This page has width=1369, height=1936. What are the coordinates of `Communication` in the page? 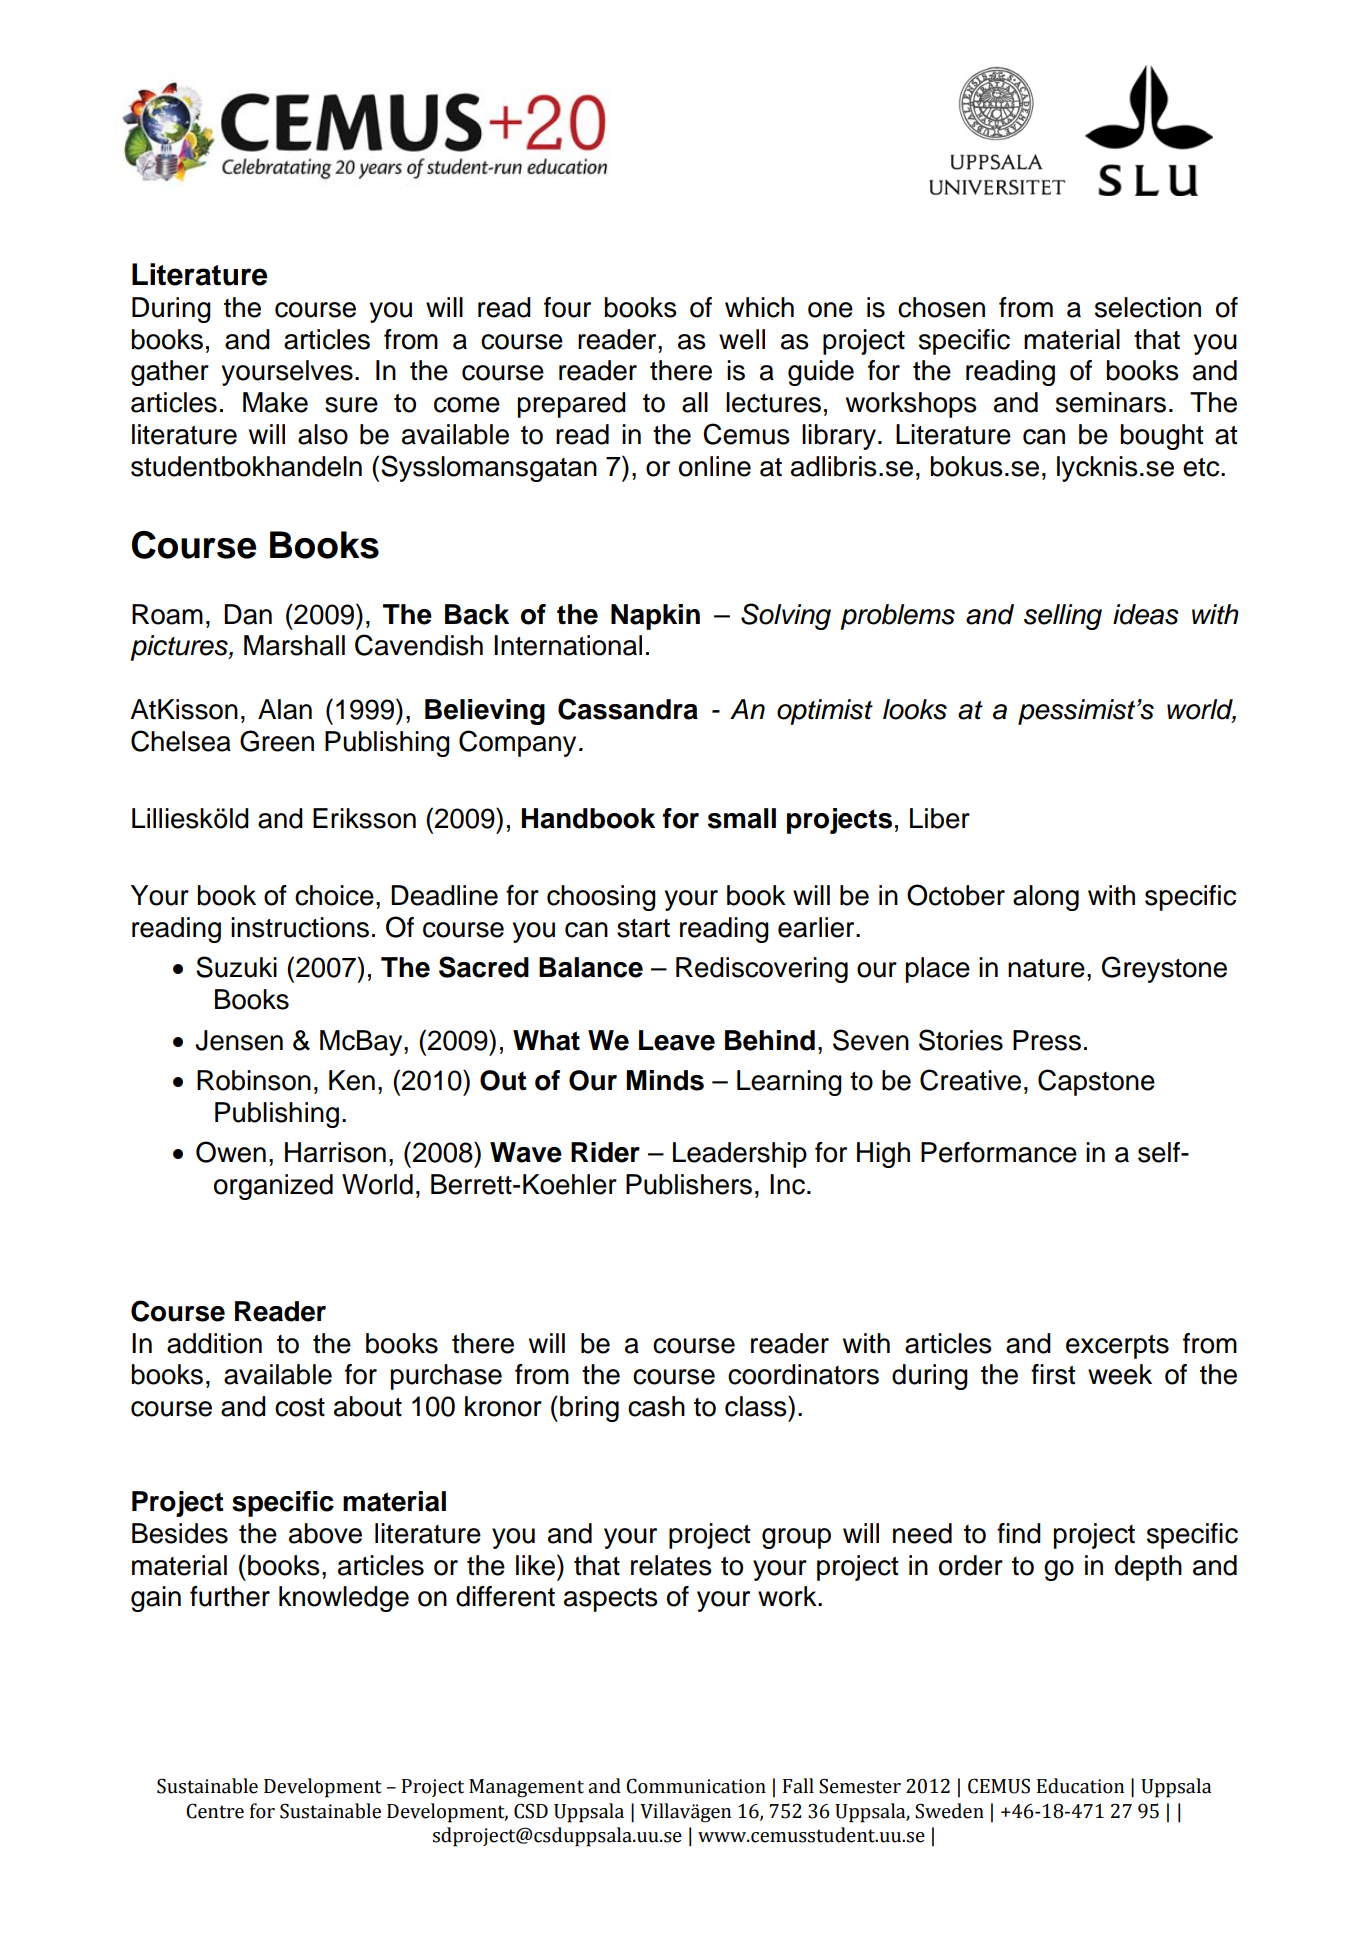 It's located at (696, 1786).
